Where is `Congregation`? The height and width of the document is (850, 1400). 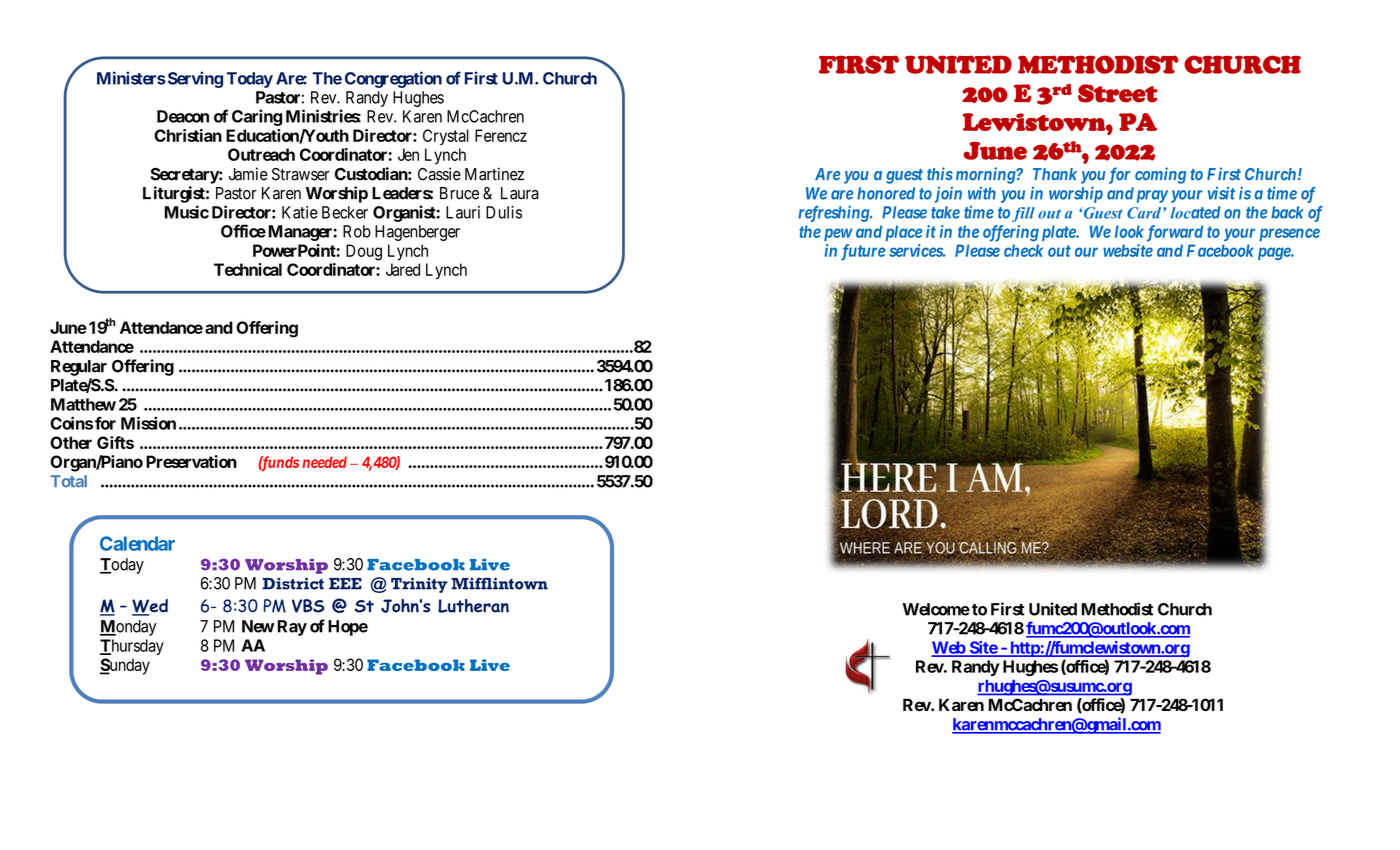
Congregation is located at coordinates (393, 79).
